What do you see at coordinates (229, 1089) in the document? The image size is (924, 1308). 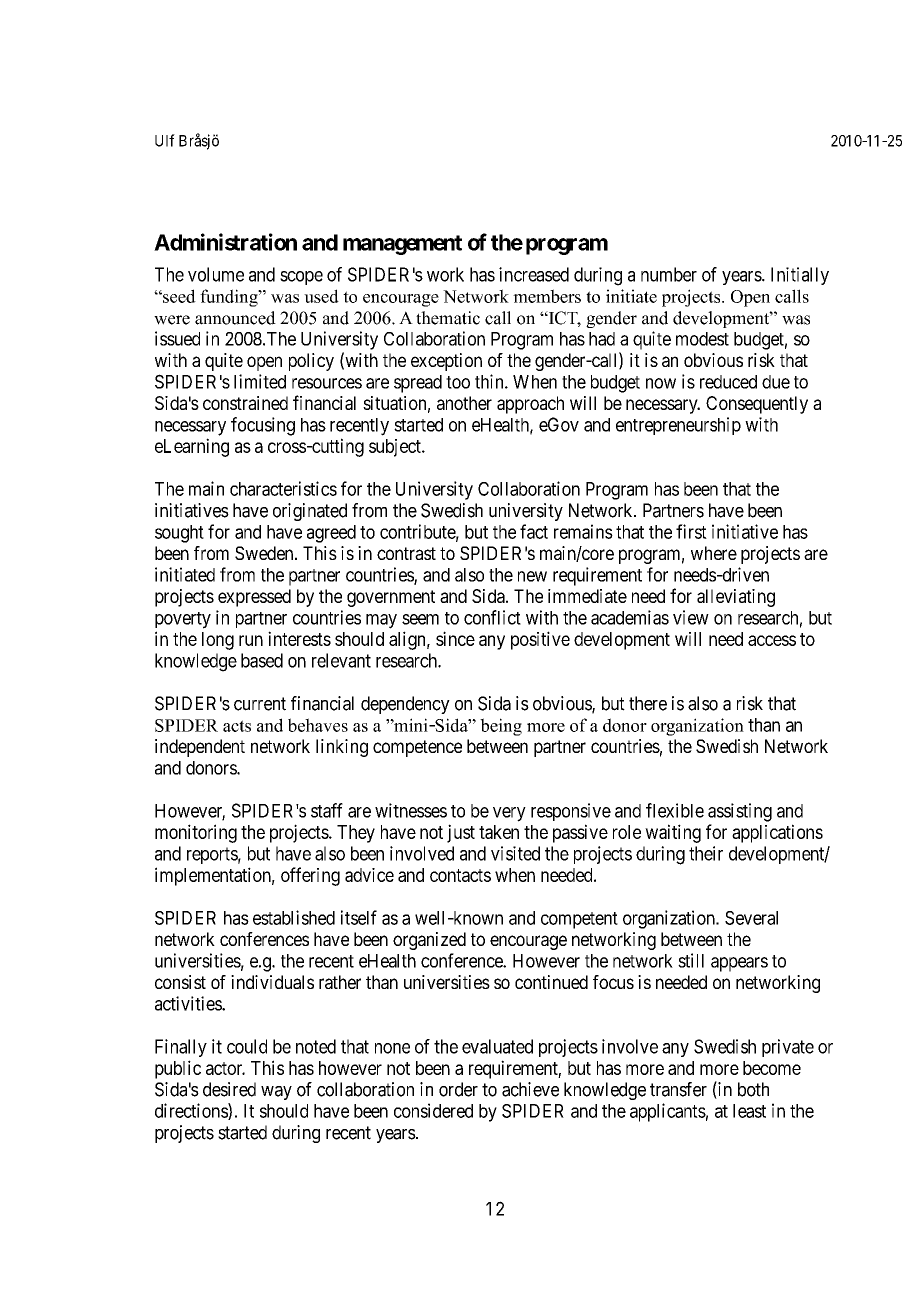 I see `desired` at bounding box center [229, 1089].
